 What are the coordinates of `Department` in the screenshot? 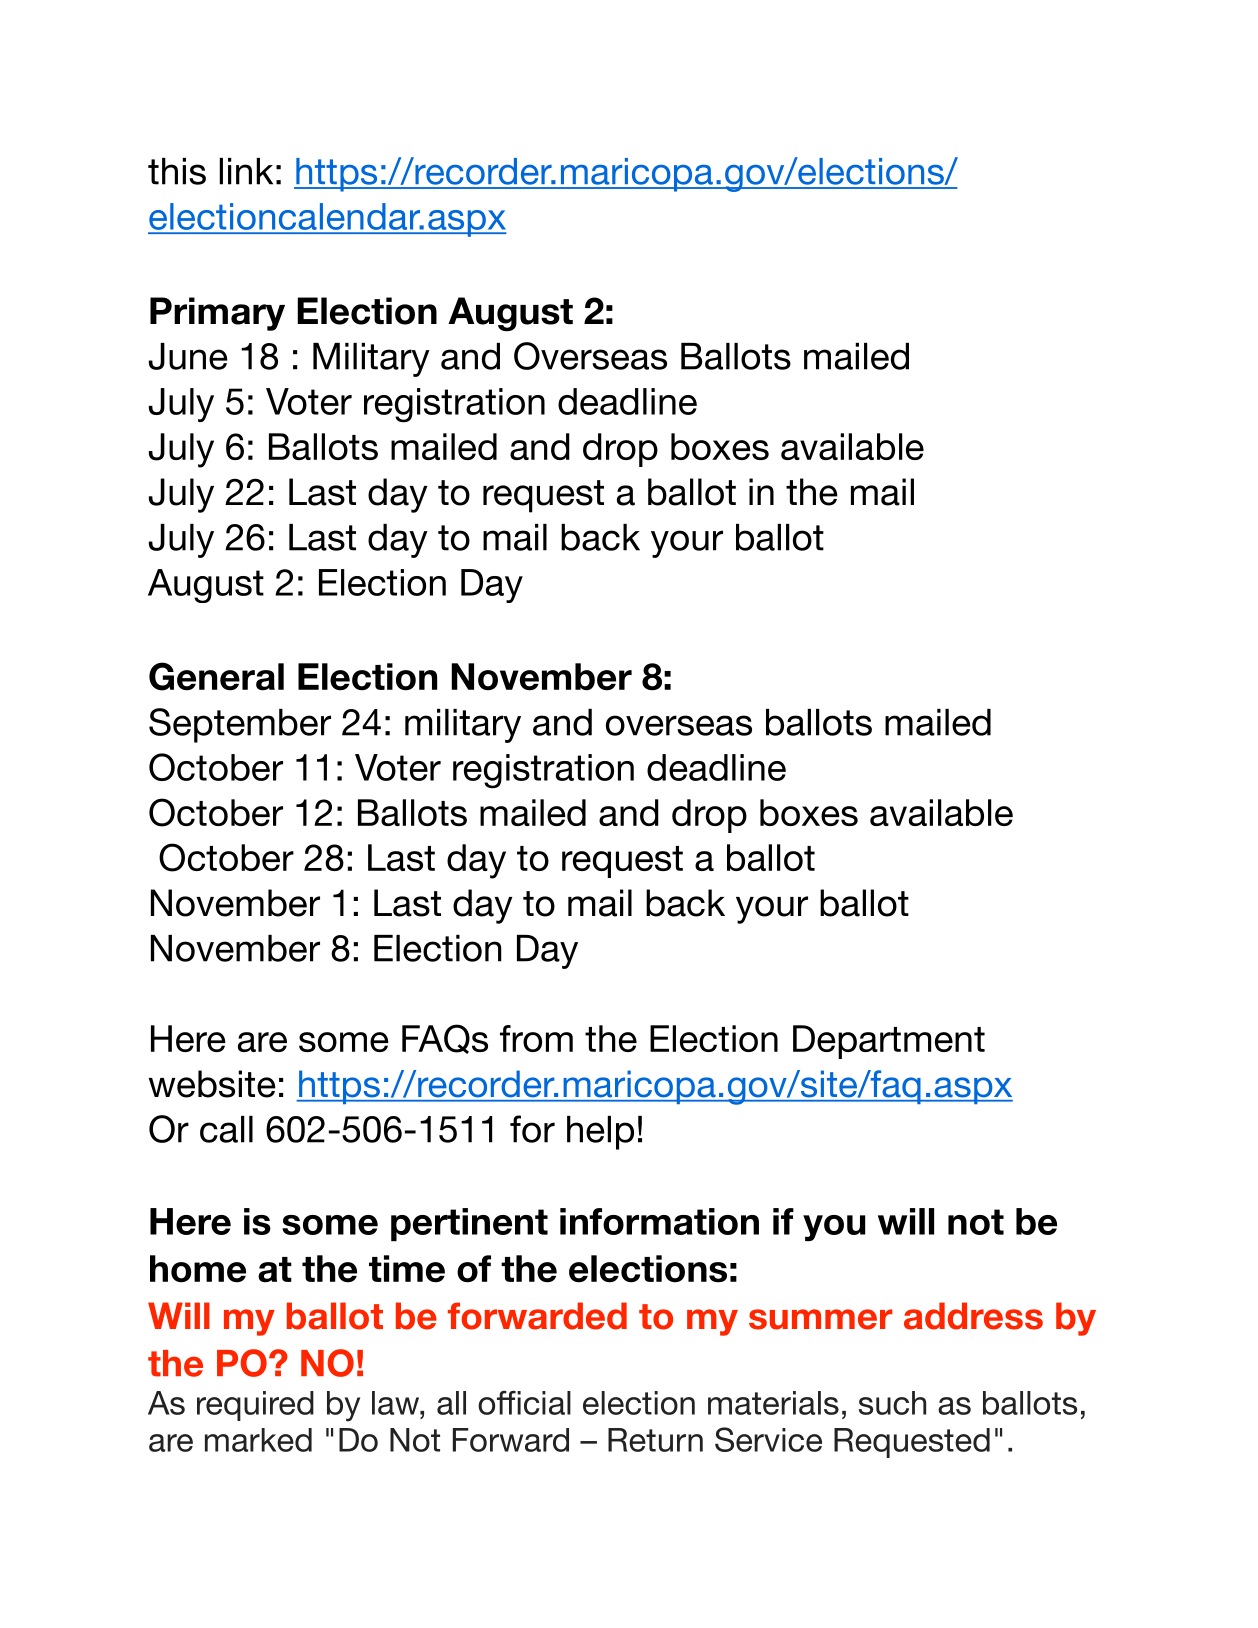 It's located at (889, 1042).
